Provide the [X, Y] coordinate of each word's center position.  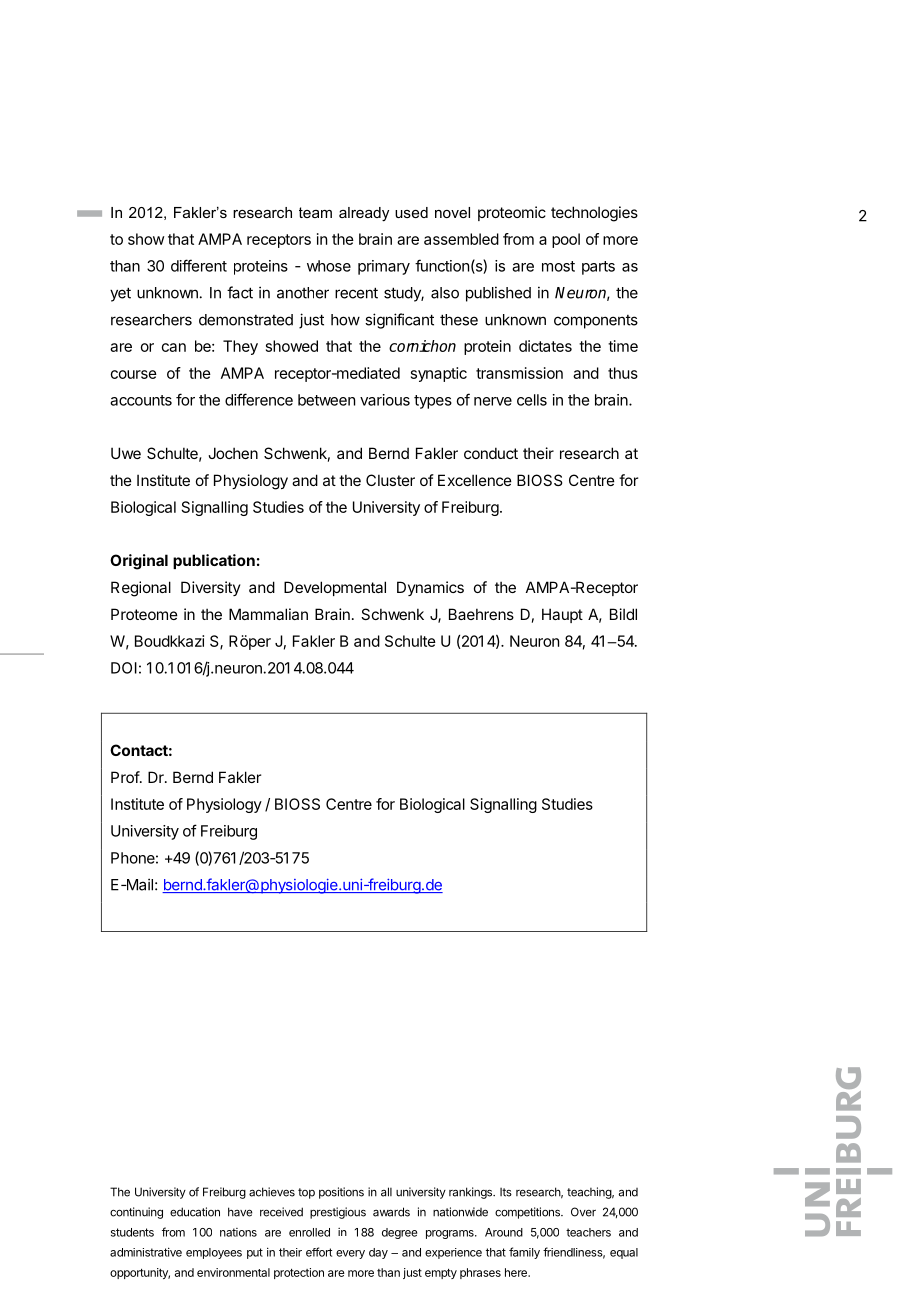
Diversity [211, 588]
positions [341, 1193]
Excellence [475, 480]
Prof [126, 777]
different [199, 265]
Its [506, 1192]
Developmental [335, 588]
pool [566, 240]
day [378, 1253]
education [195, 1212]
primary [384, 267]
